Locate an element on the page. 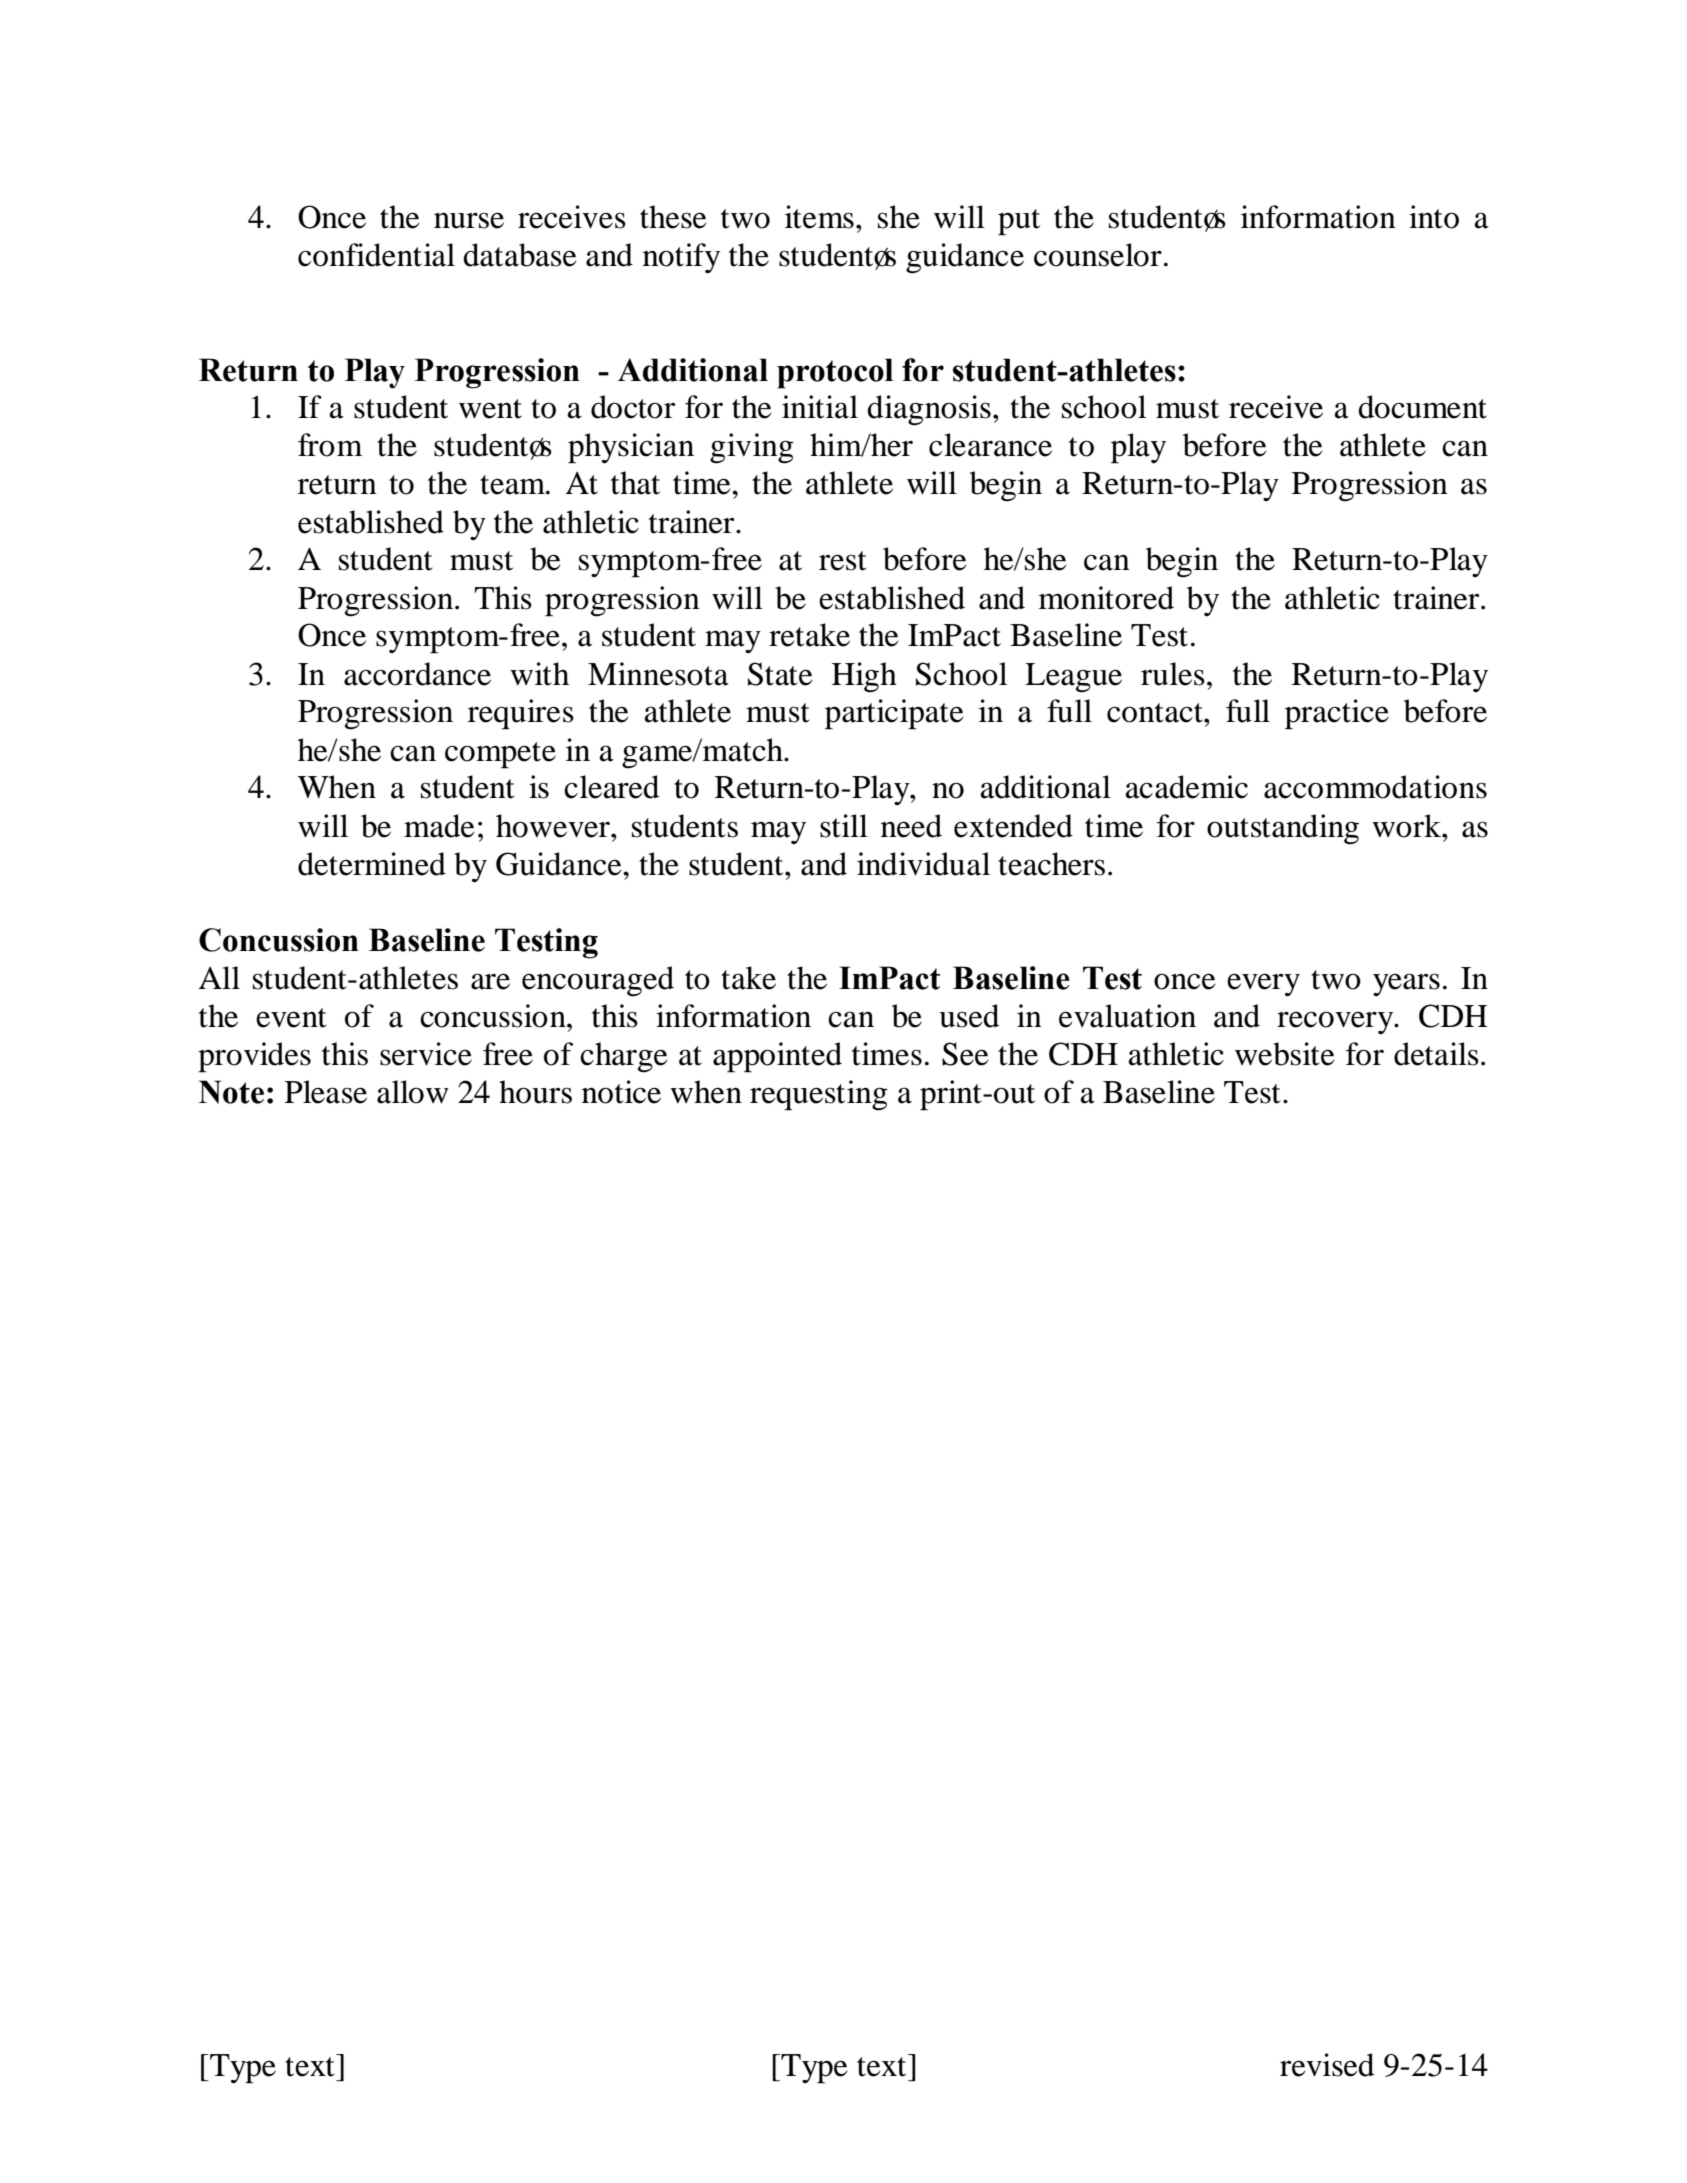 The image size is (1687, 2183). High is located at coordinates (864, 677).
